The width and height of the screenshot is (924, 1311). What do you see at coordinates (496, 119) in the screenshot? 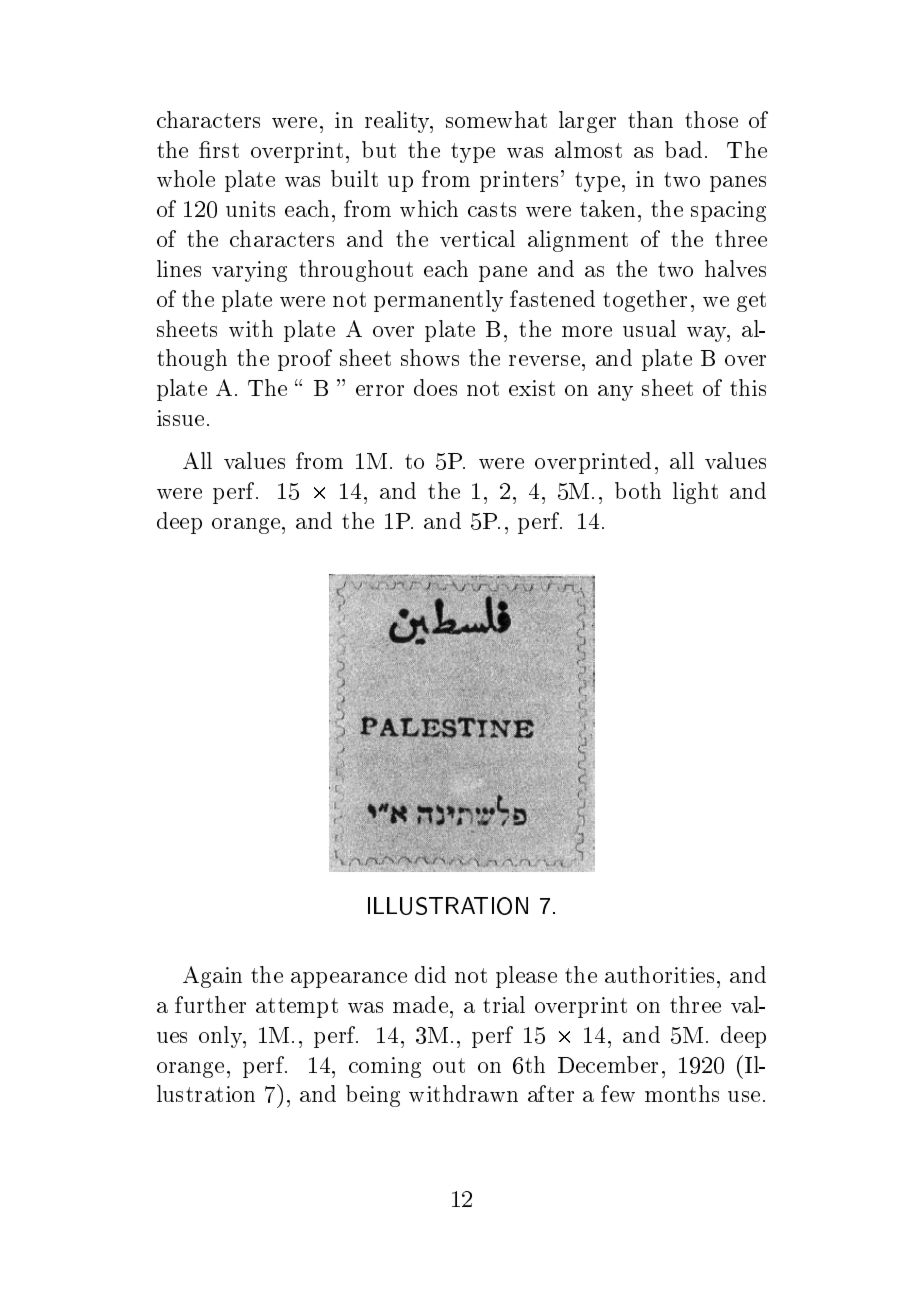
I see `somewhat` at bounding box center [496, 119].
